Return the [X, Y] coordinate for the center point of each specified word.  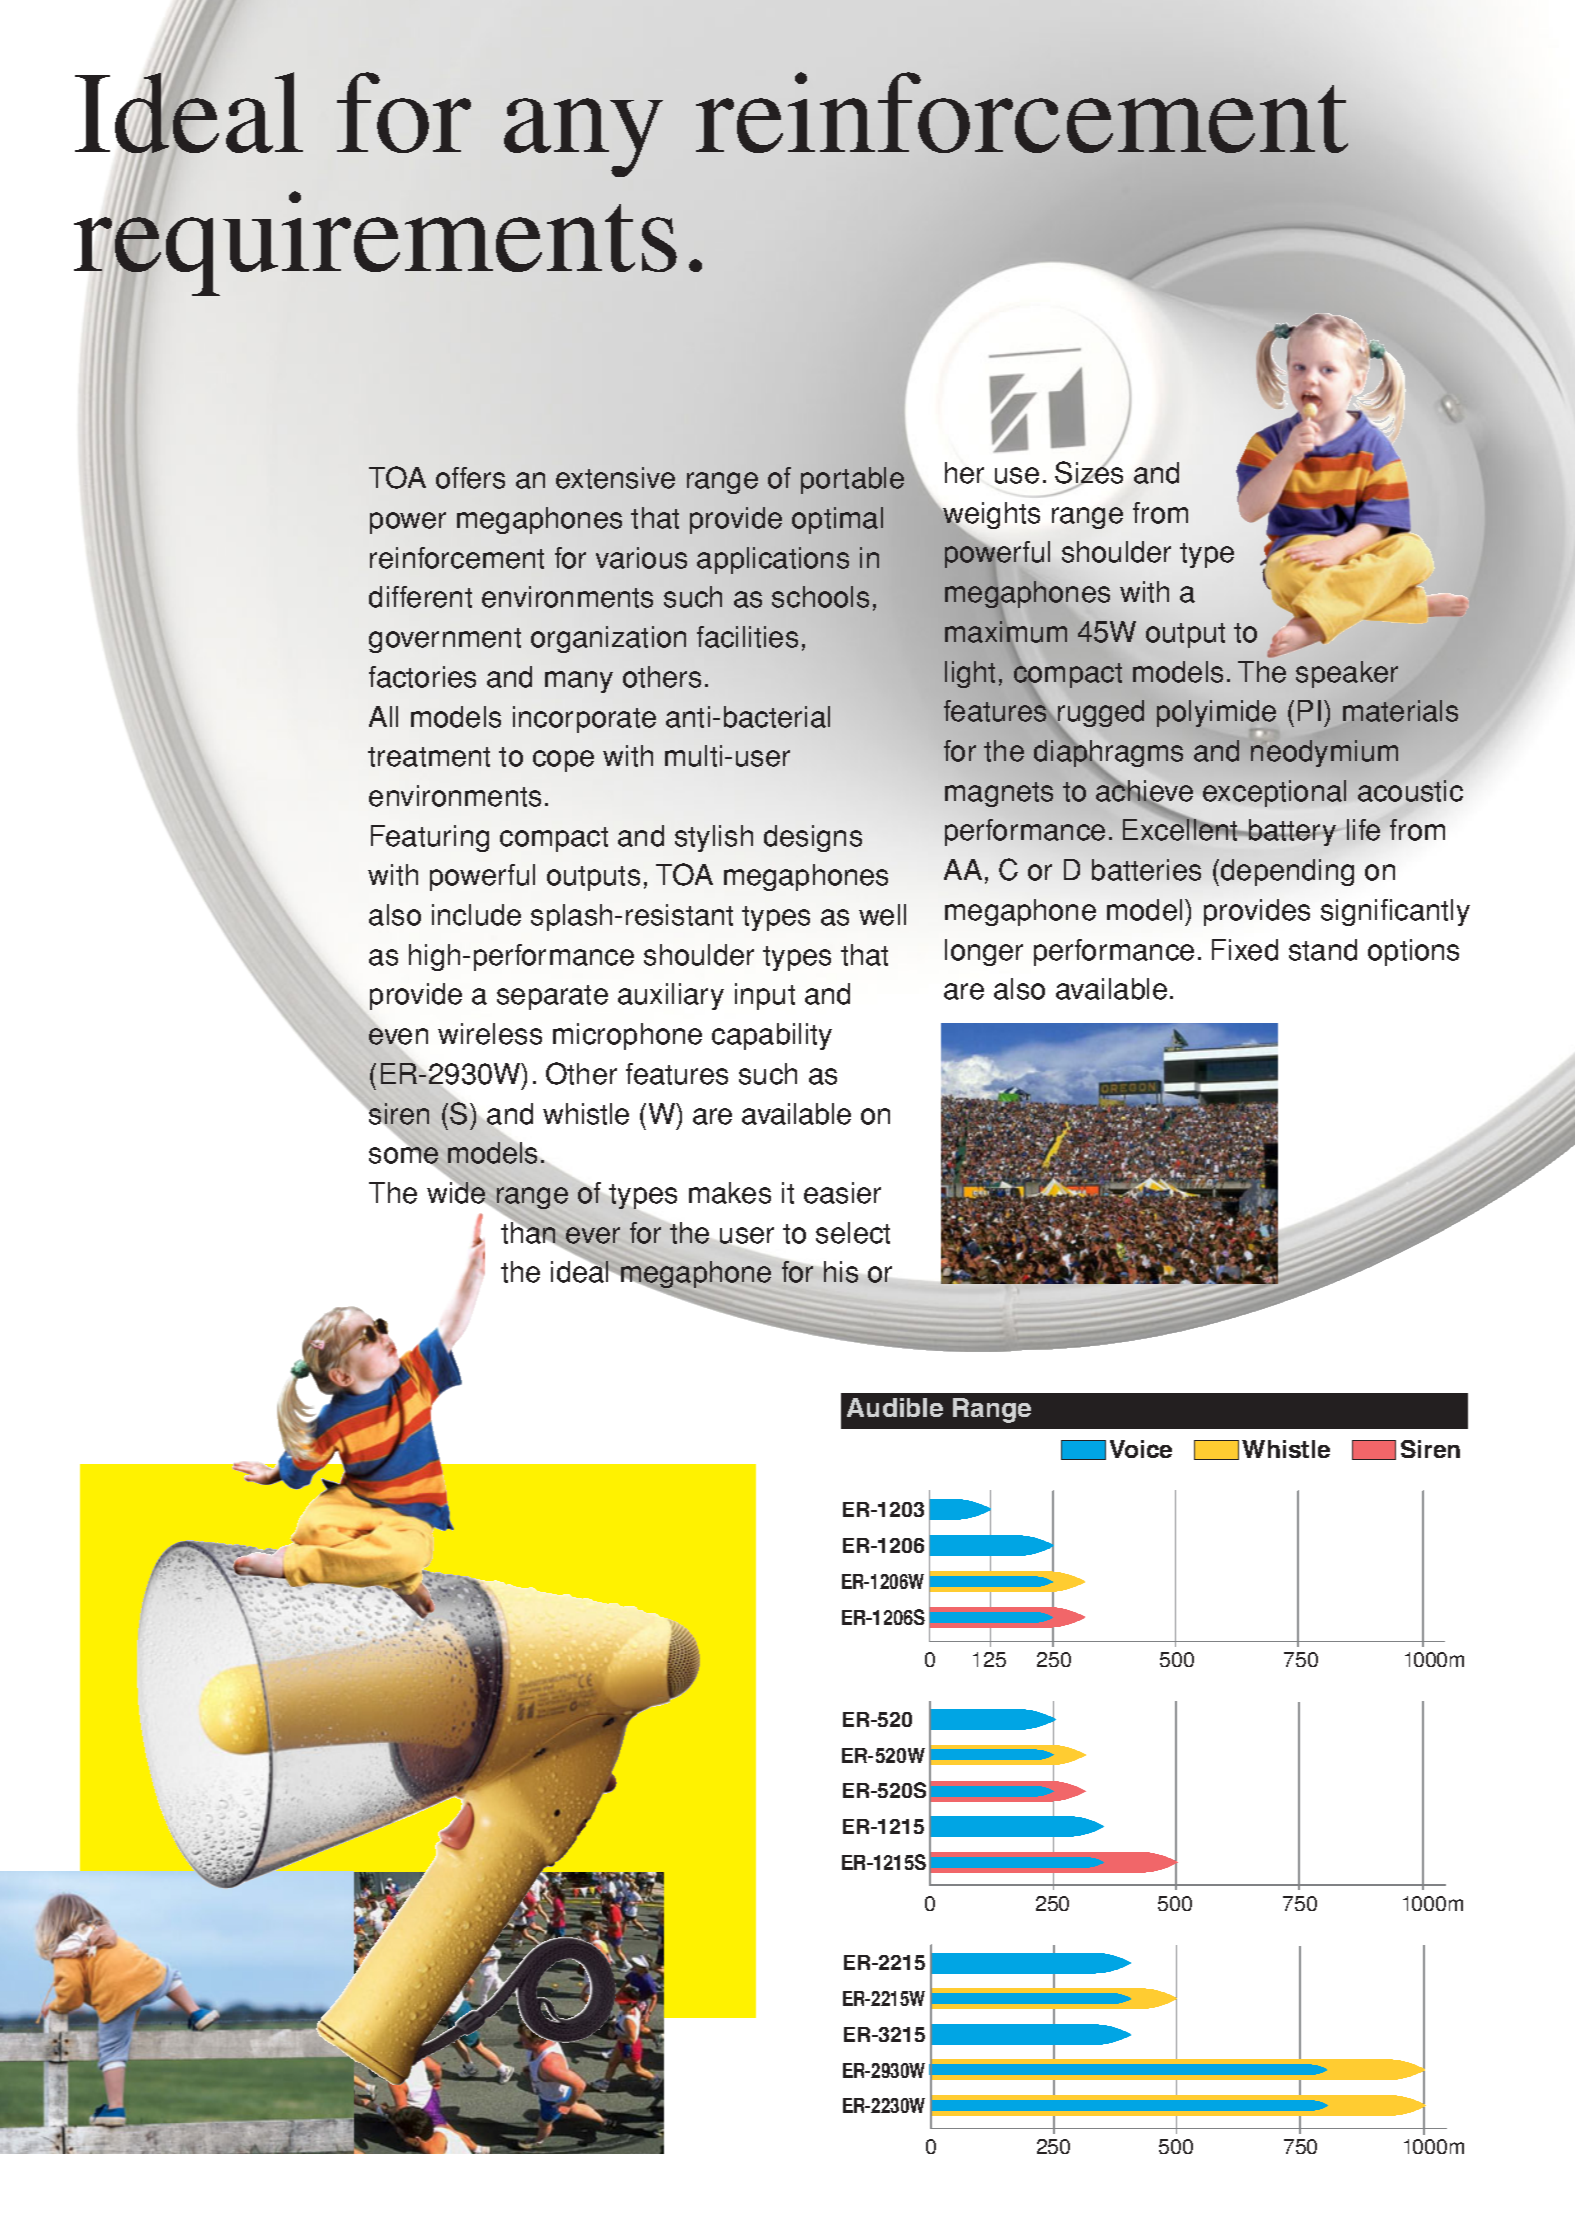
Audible [895, 1407]
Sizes [1089, 473]
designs [813, 838]
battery [1292, 832]
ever [593, 1235]
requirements [375, 245]
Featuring [430, 838]
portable [852, 480]
